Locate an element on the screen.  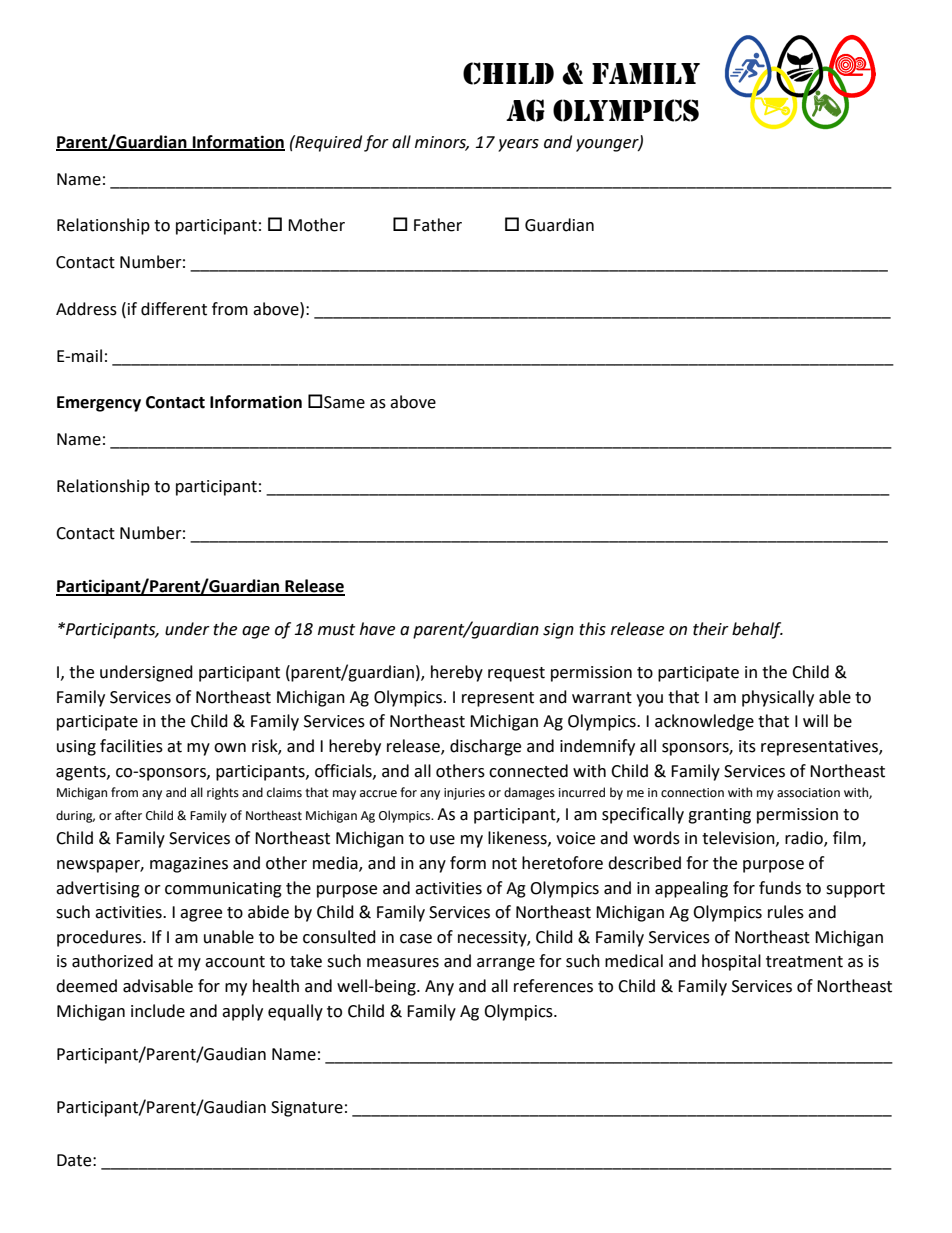
behalf is located at coordinates (757, 630).
